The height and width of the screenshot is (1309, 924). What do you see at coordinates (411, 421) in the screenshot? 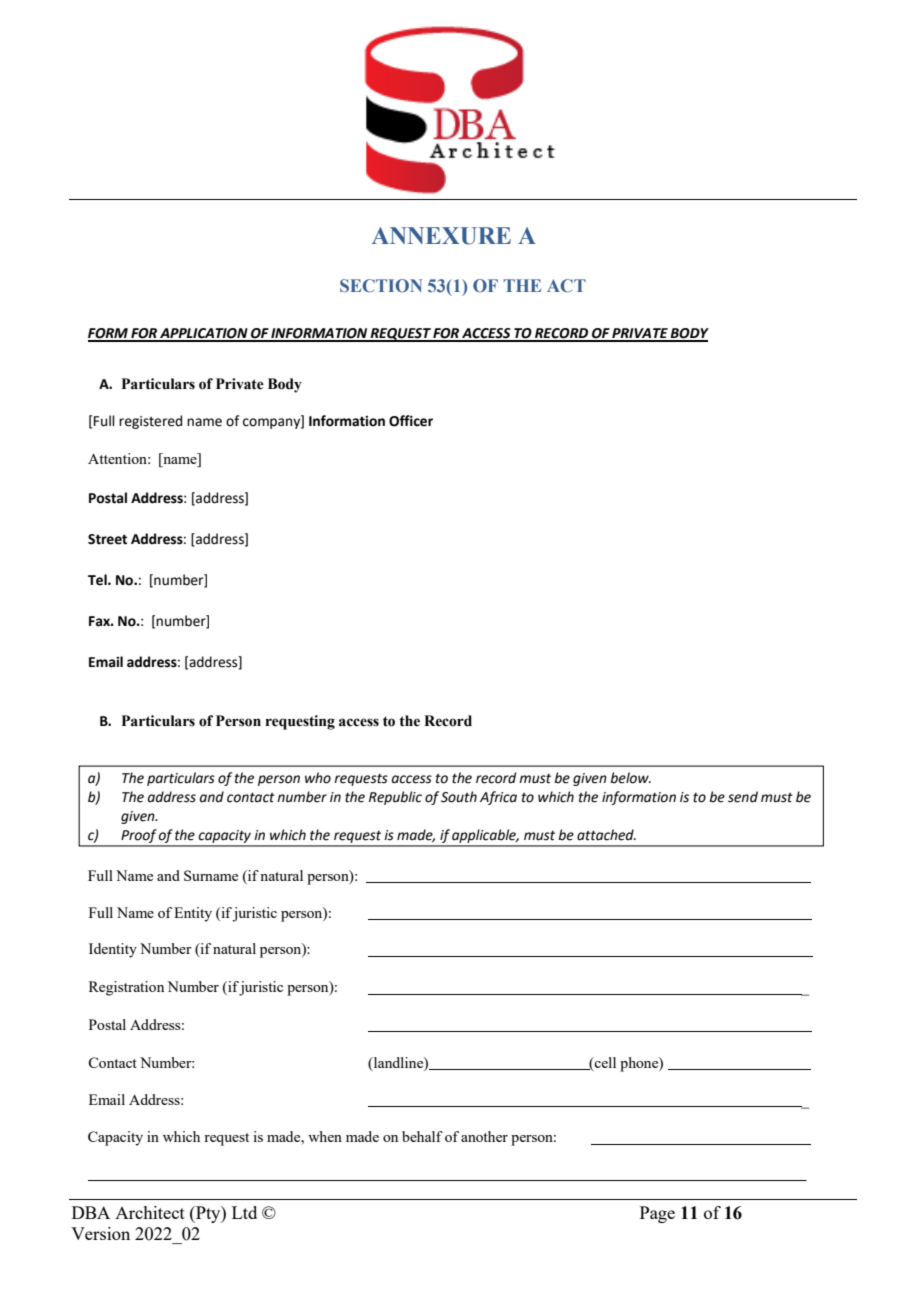
I see `Officer` at bounding box center [411, 421].
